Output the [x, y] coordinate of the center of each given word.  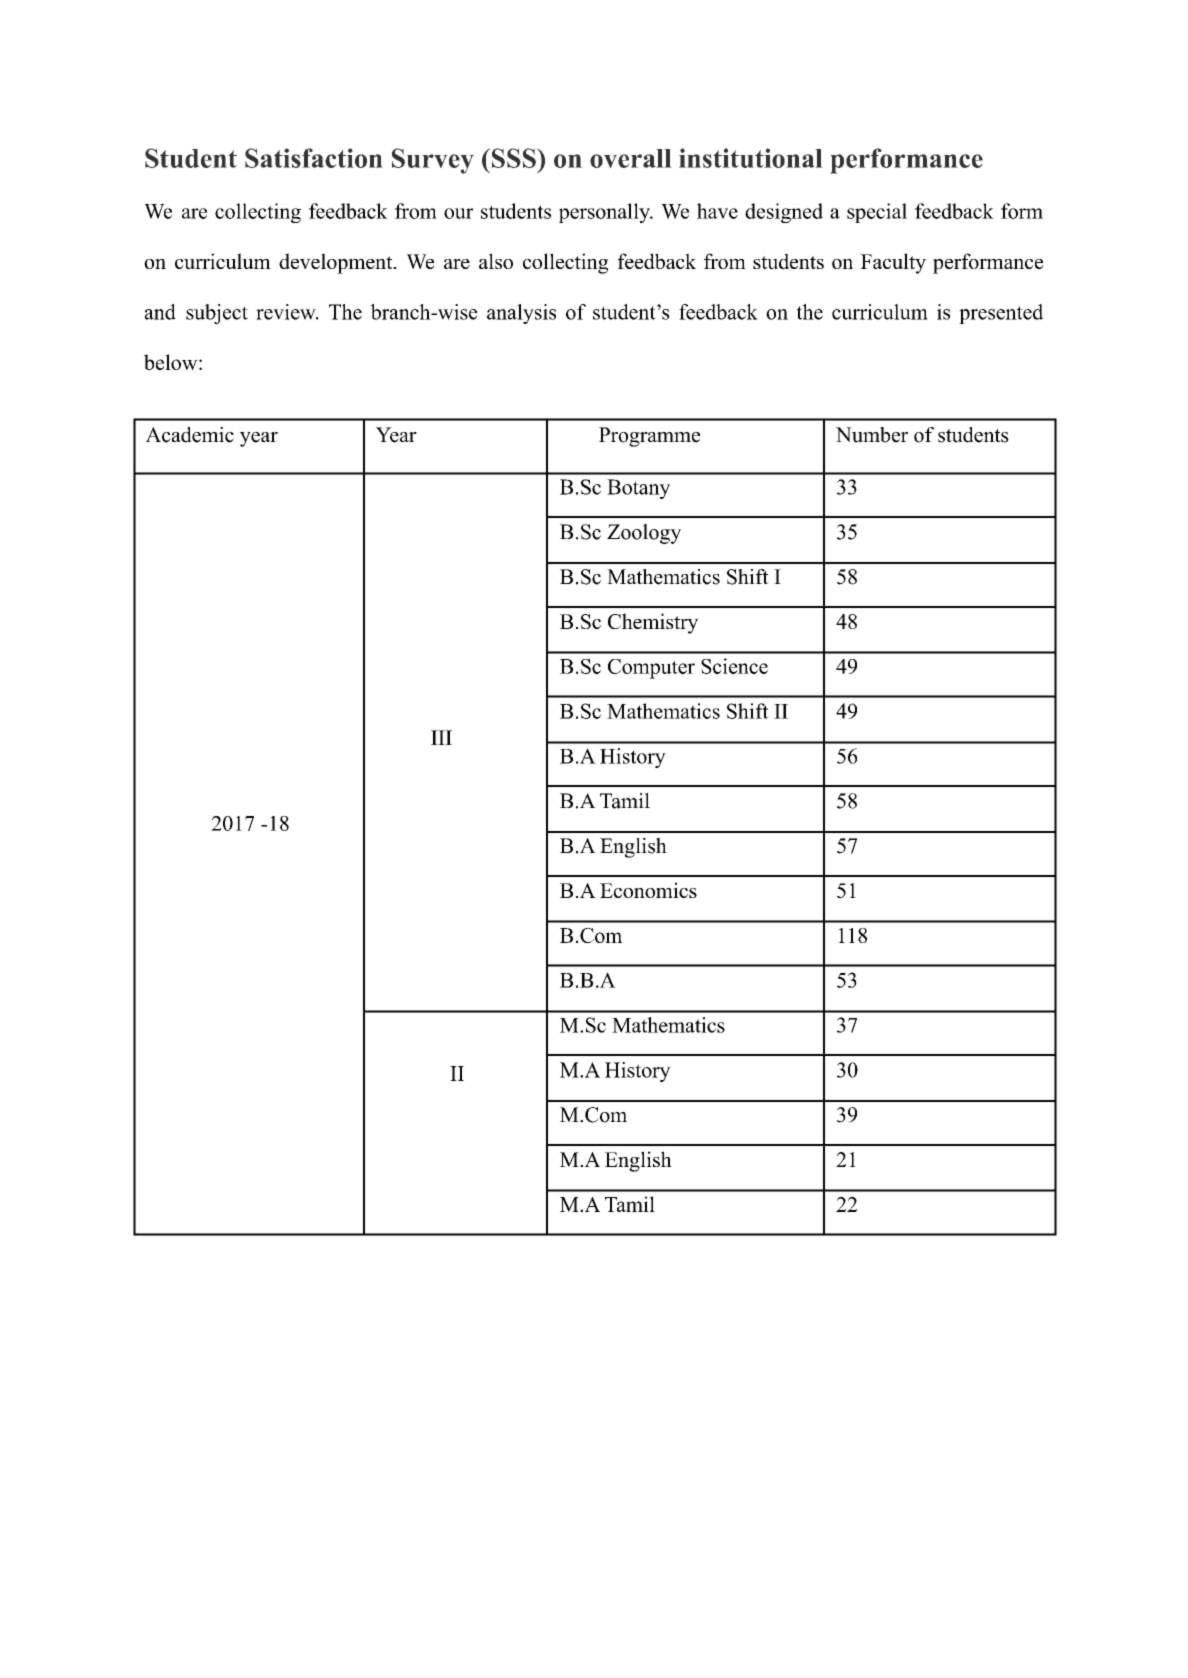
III [441, 737]
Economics [648, 890]
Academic [189, 435]
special [877, 213]
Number [872, 435]
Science [734, 666]
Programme [649, 437]
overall [631, 158]
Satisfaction [314, 158]
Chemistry [653, 623]
